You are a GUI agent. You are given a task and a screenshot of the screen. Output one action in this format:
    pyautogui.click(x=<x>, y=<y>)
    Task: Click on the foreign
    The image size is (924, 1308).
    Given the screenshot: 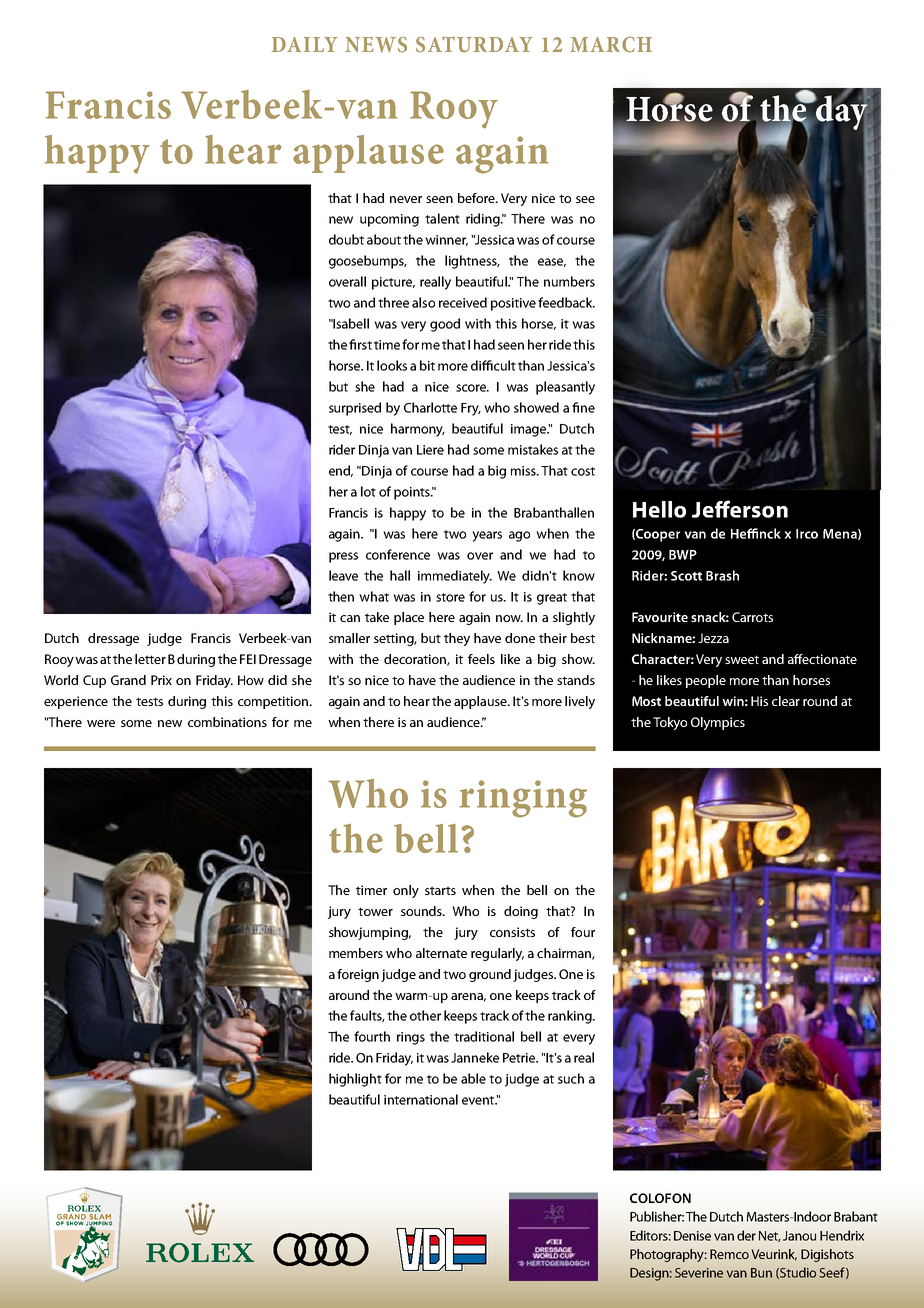 What is the action you would take?
    pyautogui.click(x=358, y=975)
